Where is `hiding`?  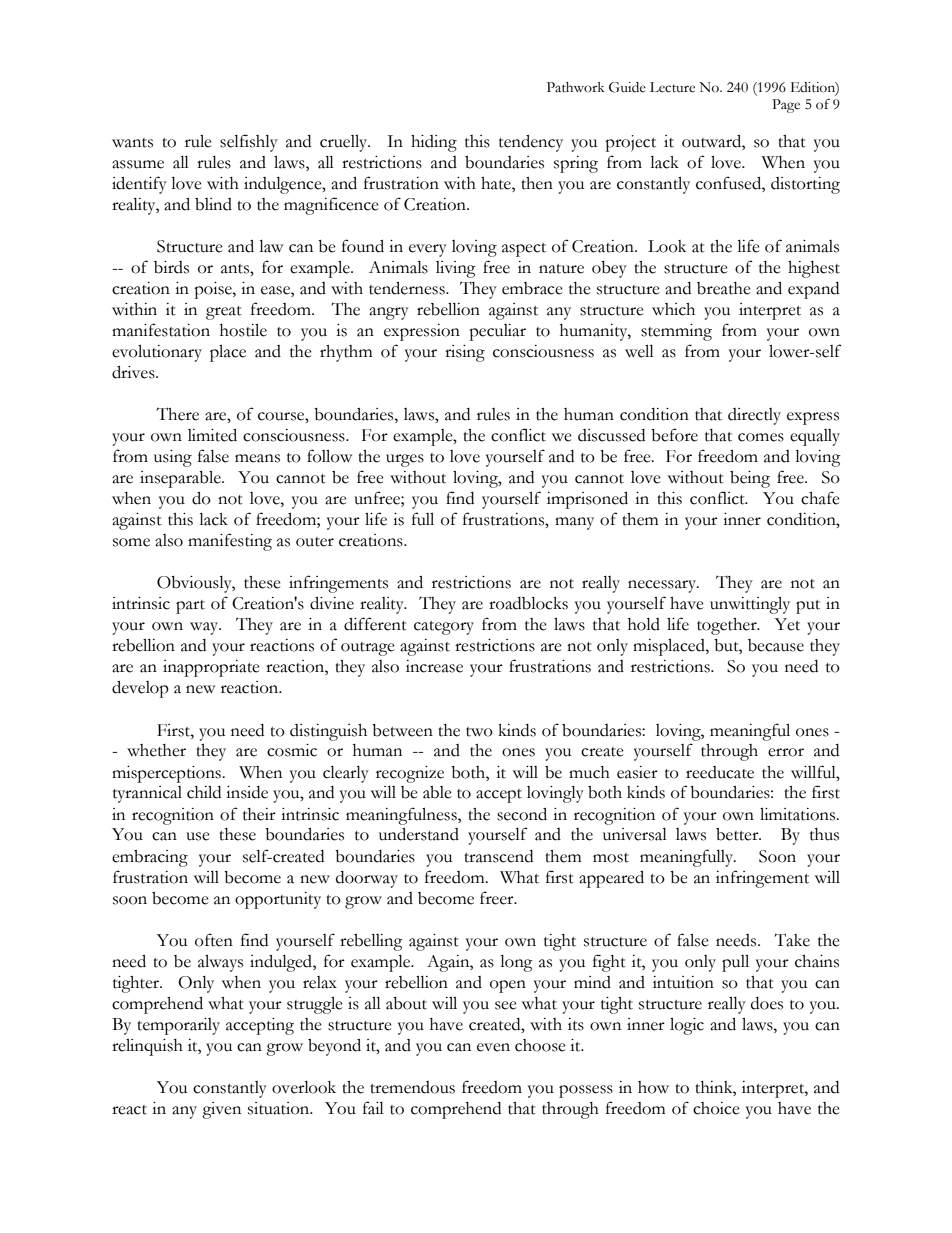 hiding is located at coordinates (434, 143).
